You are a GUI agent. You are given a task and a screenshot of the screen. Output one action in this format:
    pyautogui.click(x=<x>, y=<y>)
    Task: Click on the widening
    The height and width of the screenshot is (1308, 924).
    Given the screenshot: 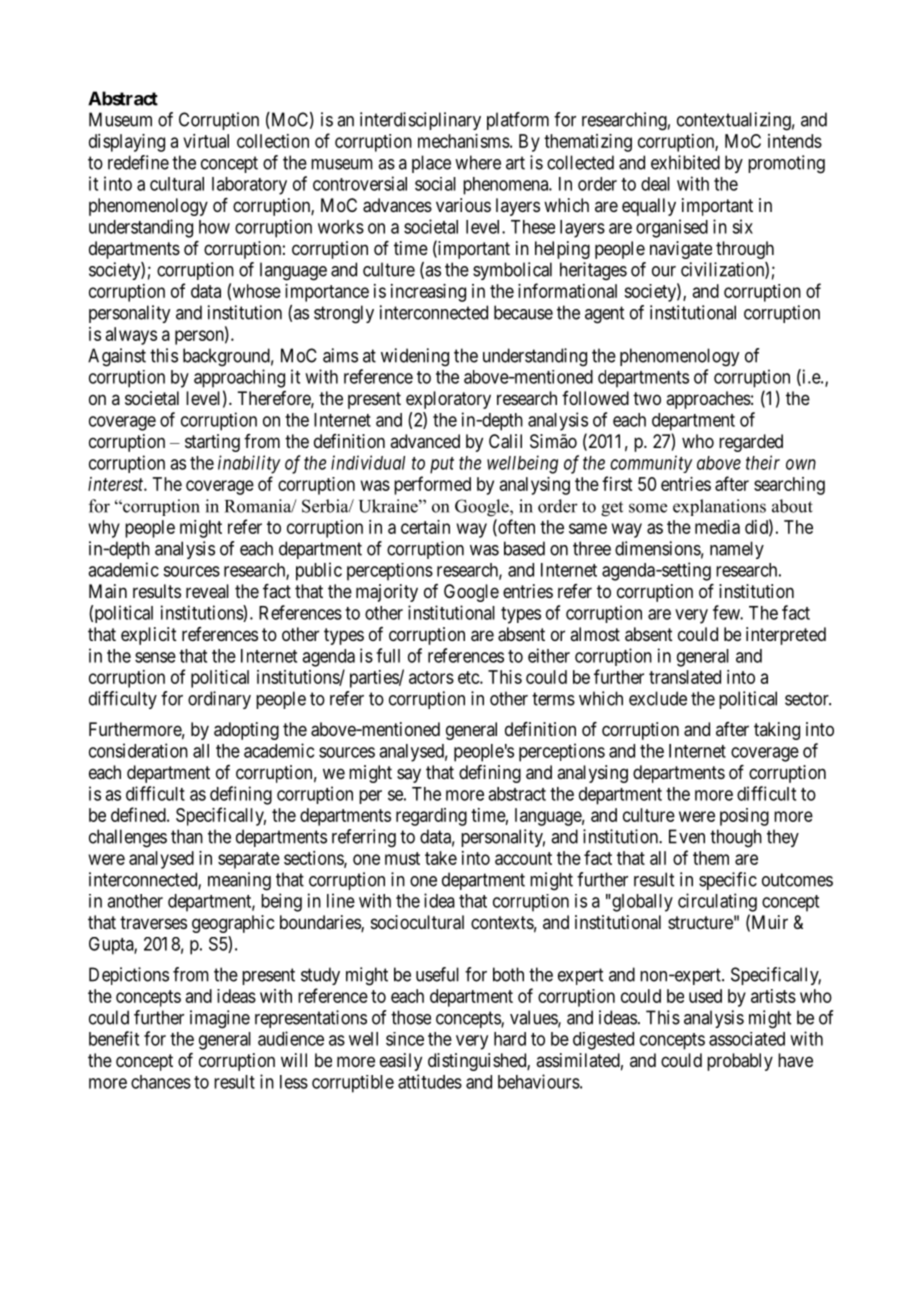 What is the action you would take?
    pyautogui.click(x=415, y=357)
